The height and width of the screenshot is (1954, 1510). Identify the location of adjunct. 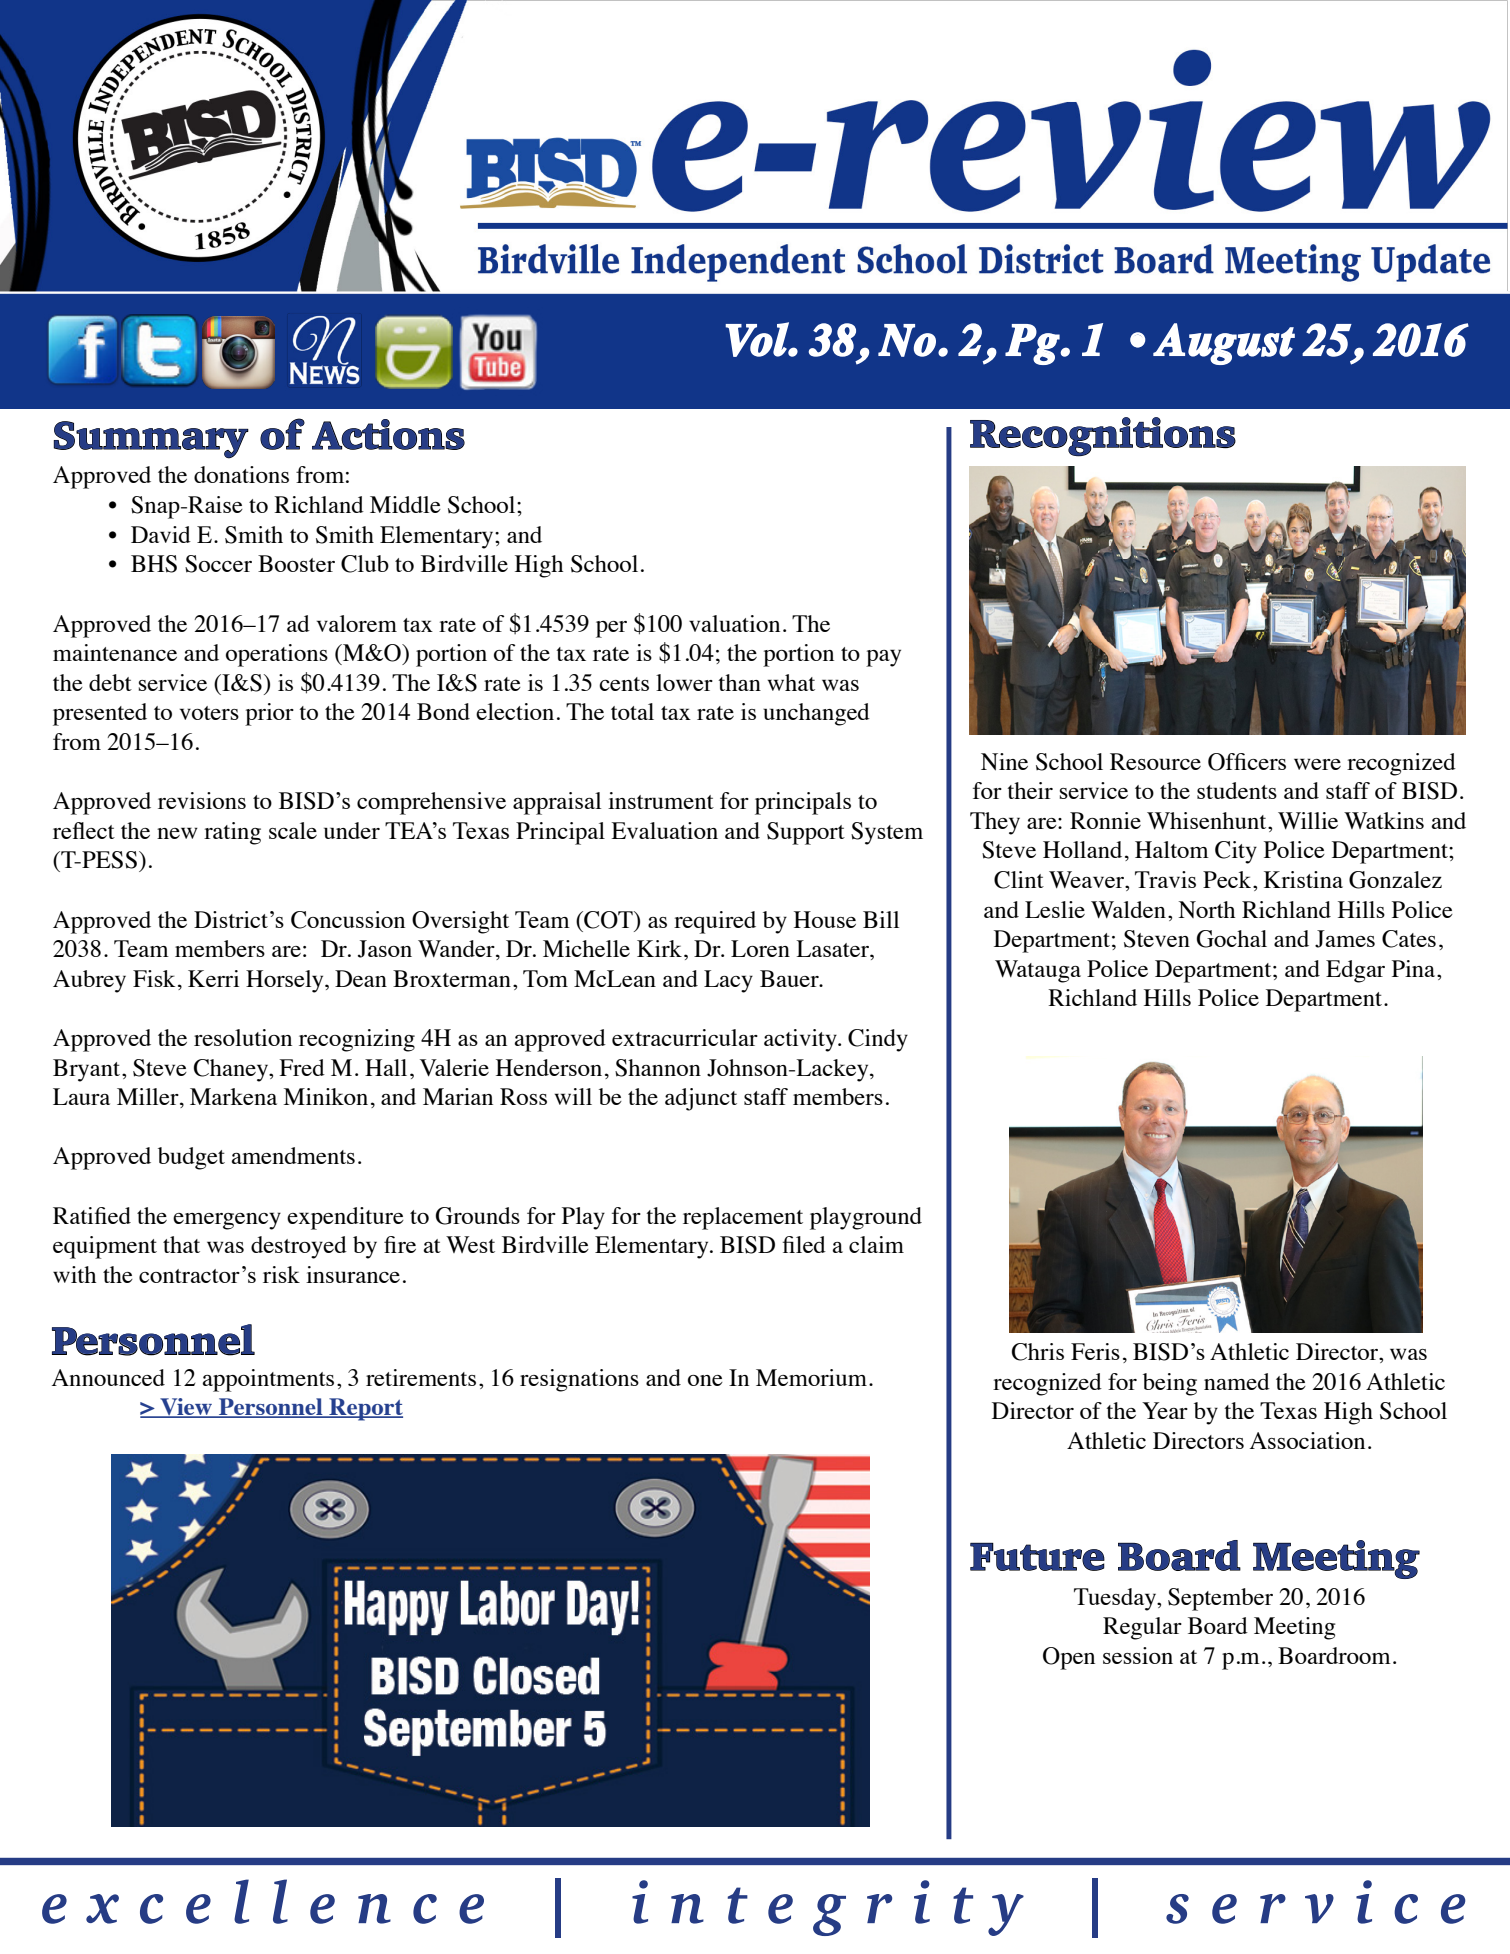
(701, 1099).
